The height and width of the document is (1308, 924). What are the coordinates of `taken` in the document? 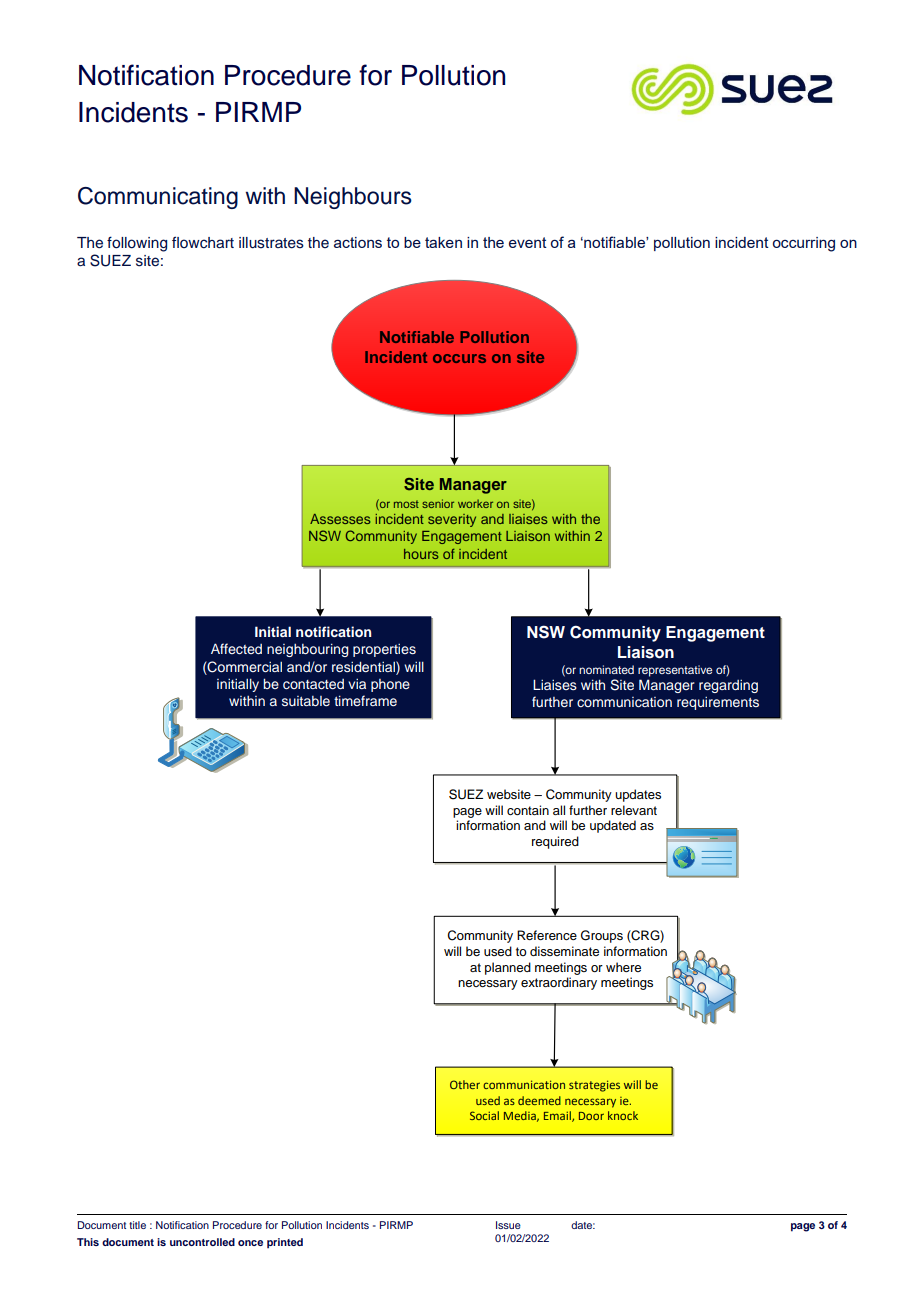 It's located at (443, 242).
